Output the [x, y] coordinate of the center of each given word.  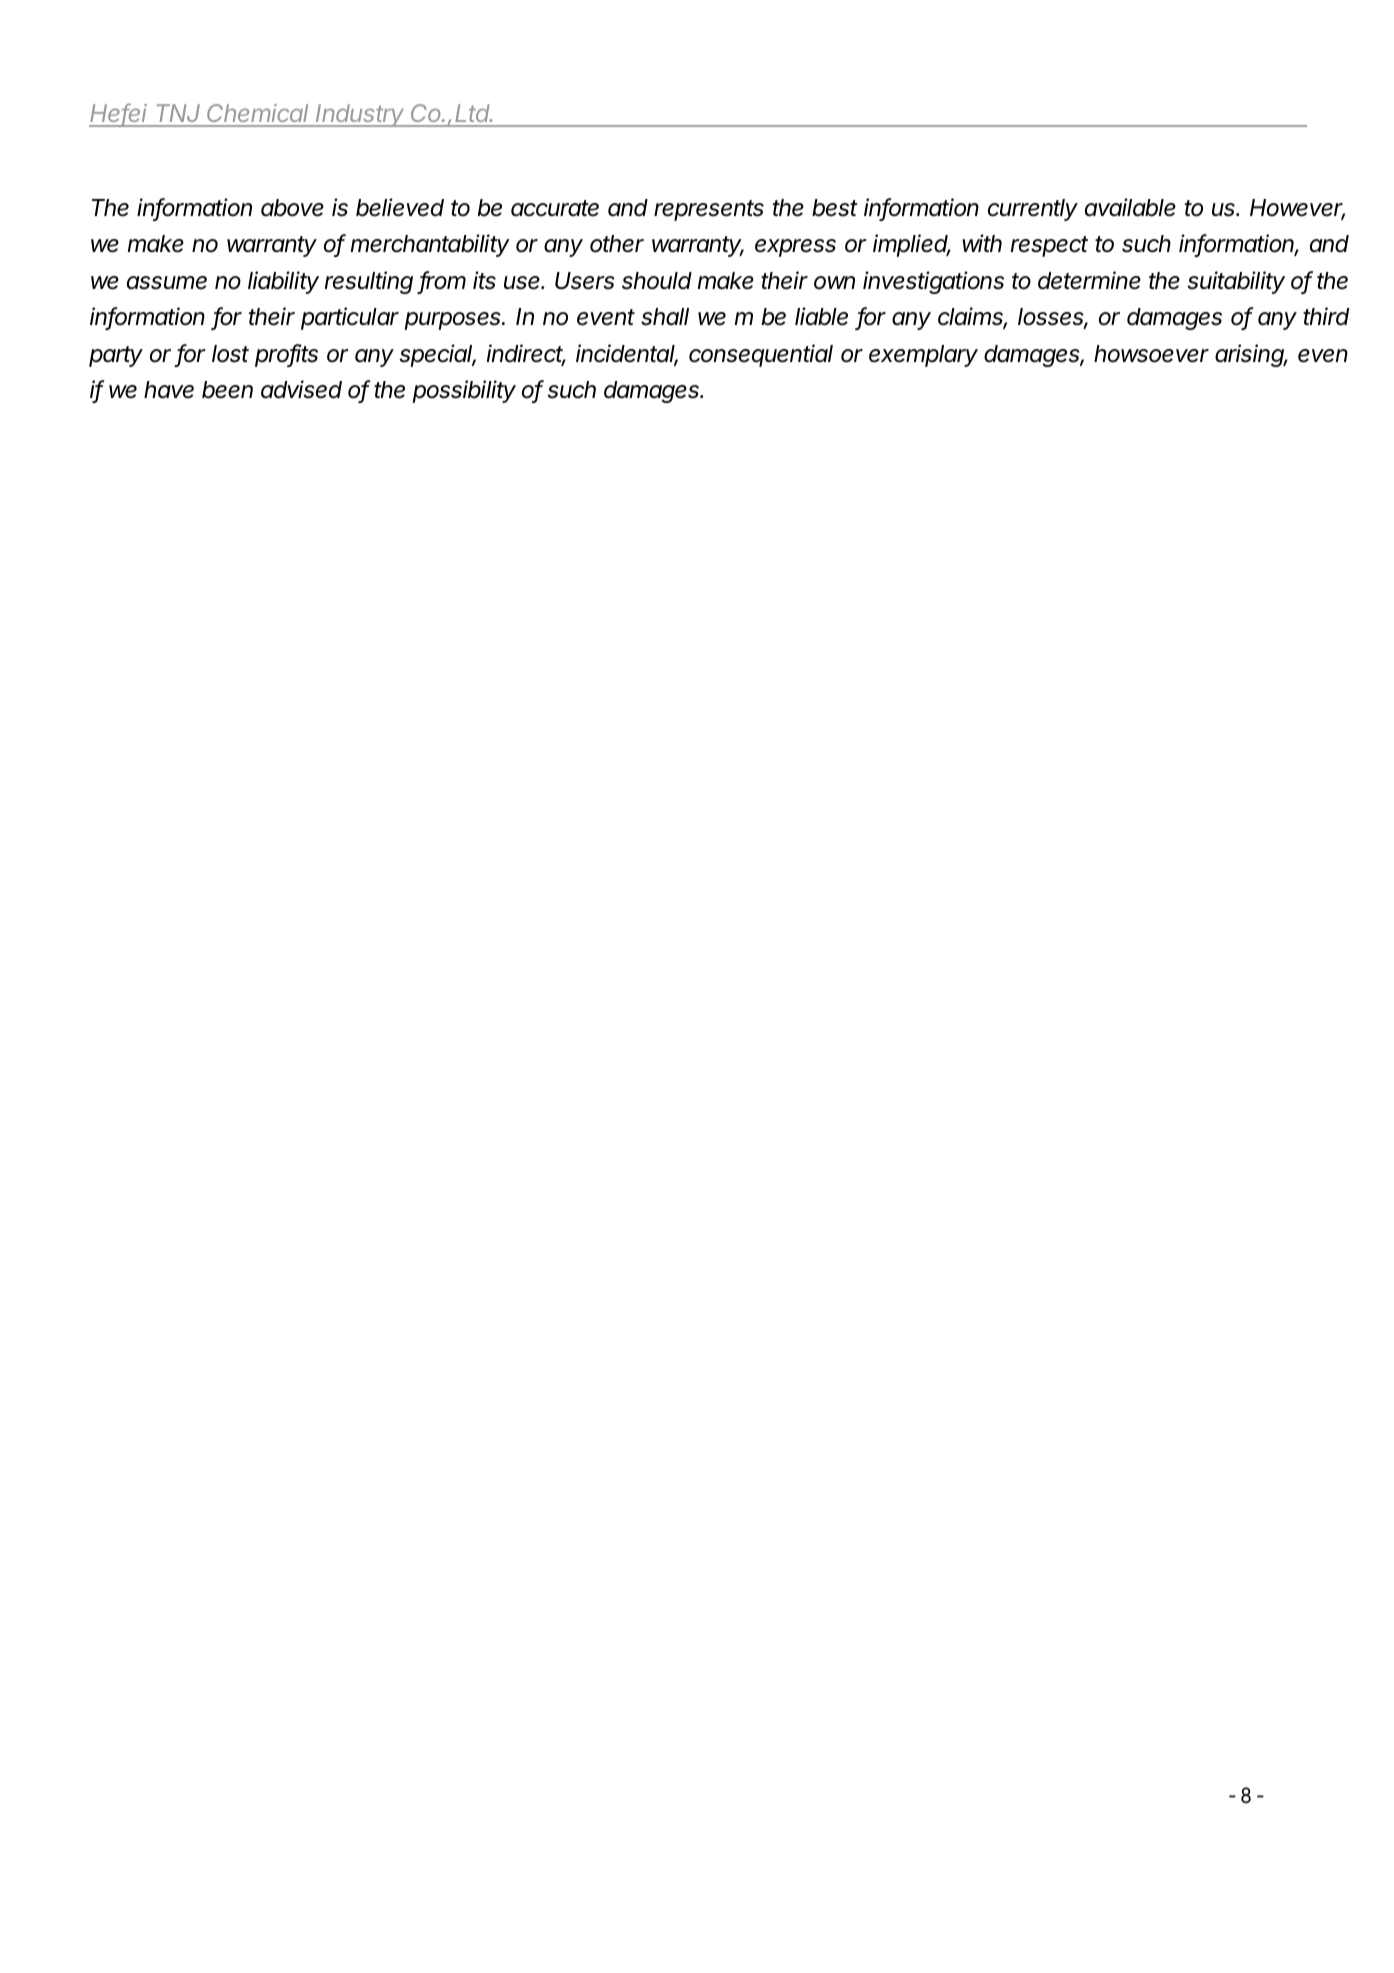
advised [301, 389]
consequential [761, 355]
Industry [361, 115]
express [795, 248]
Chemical [259, 115]
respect [1049, 246]
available [1130, 207]
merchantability [430, 245]
